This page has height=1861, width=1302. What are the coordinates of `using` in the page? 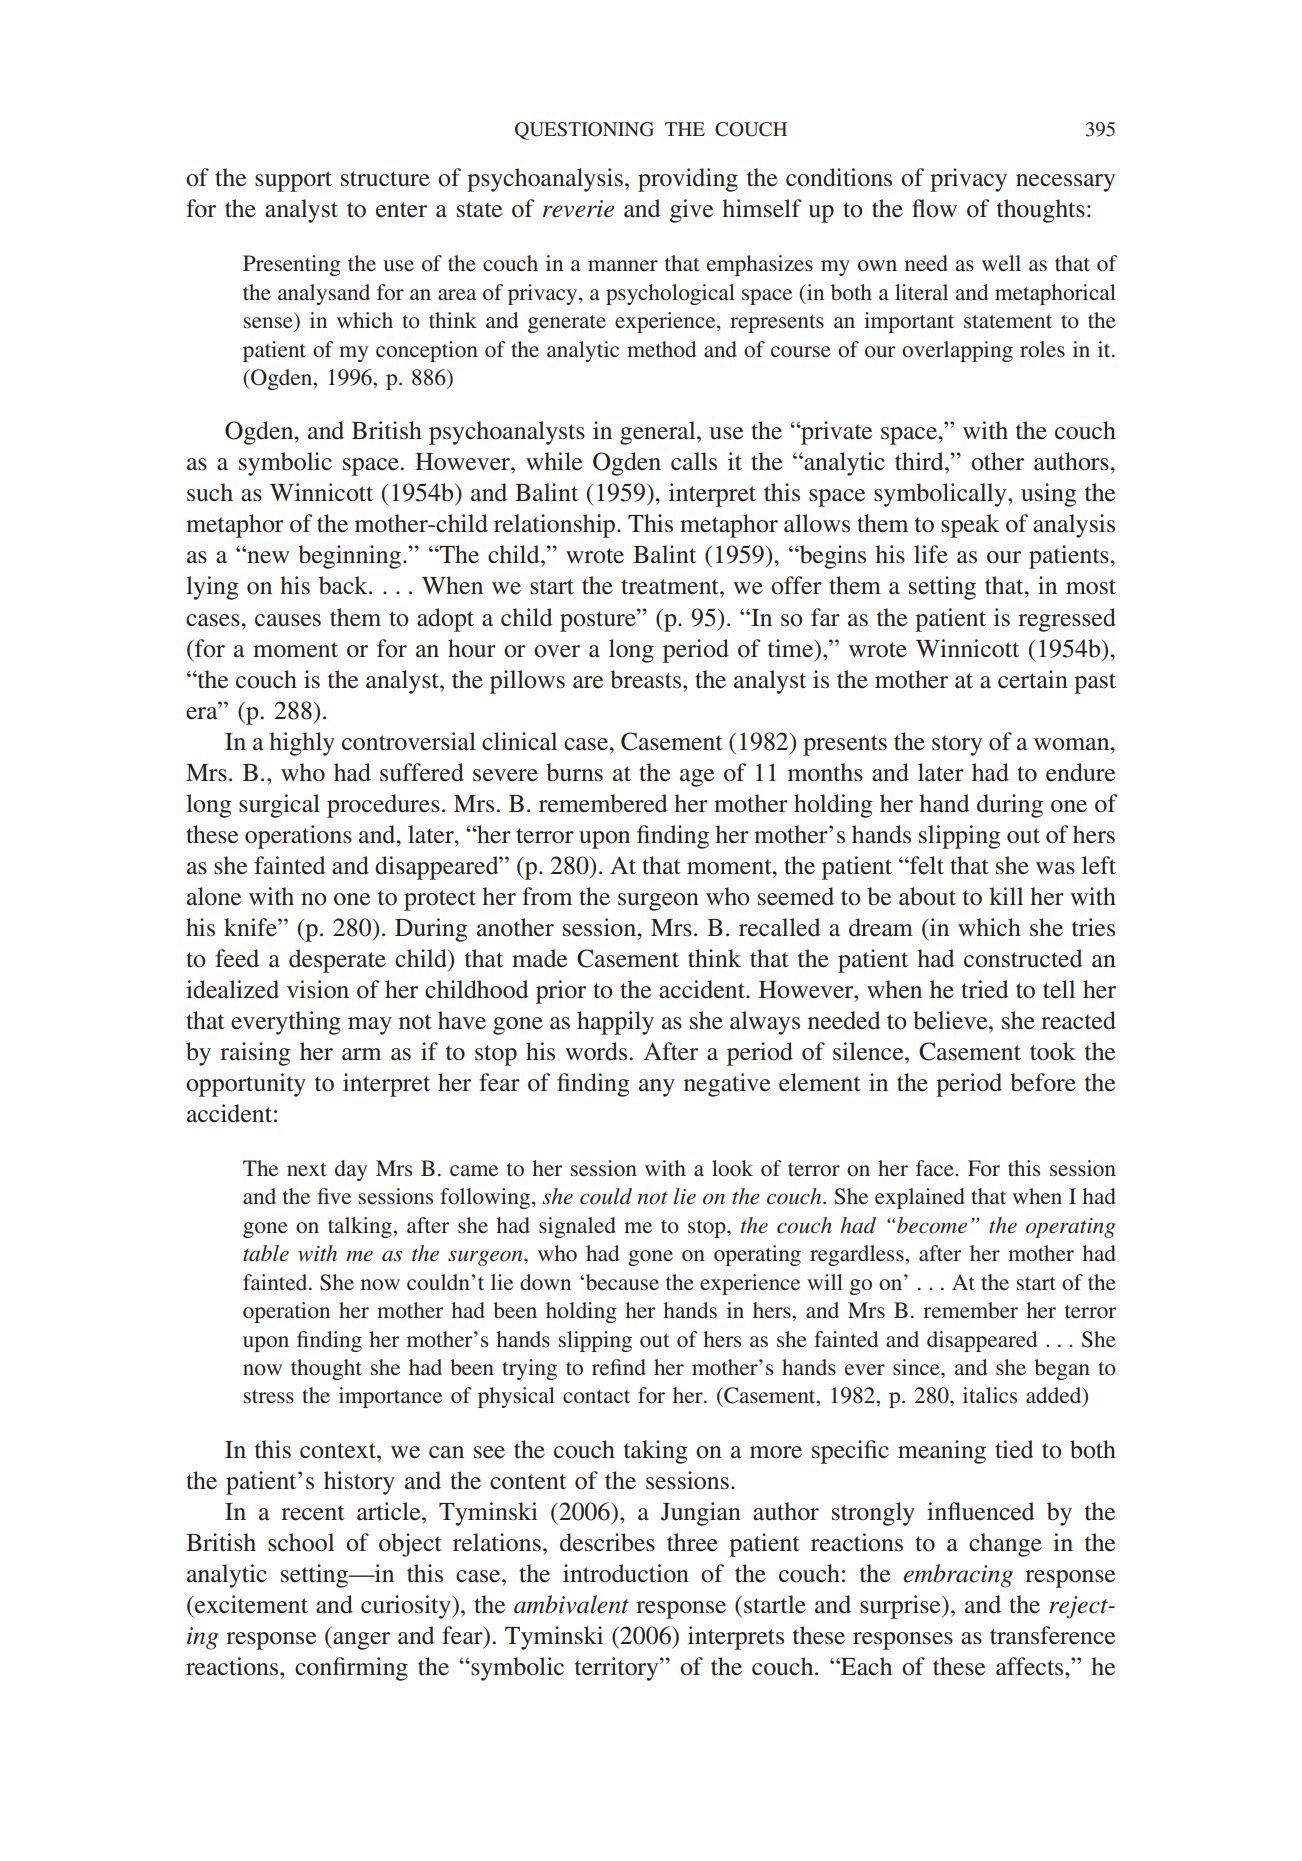 It's located at (1049, 495).
